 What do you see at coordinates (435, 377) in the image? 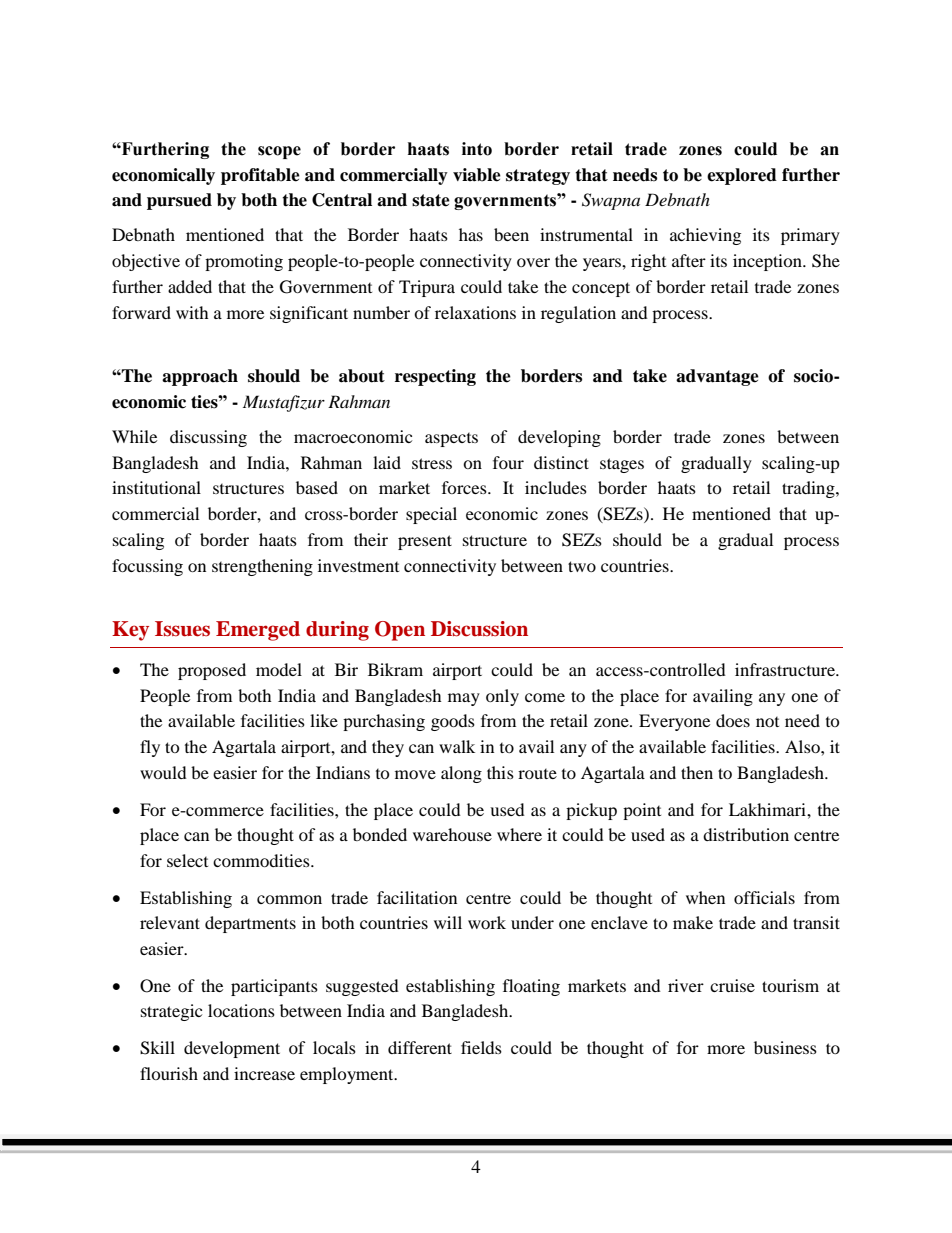
I see `respecting` at bounding box center [435, 377].
